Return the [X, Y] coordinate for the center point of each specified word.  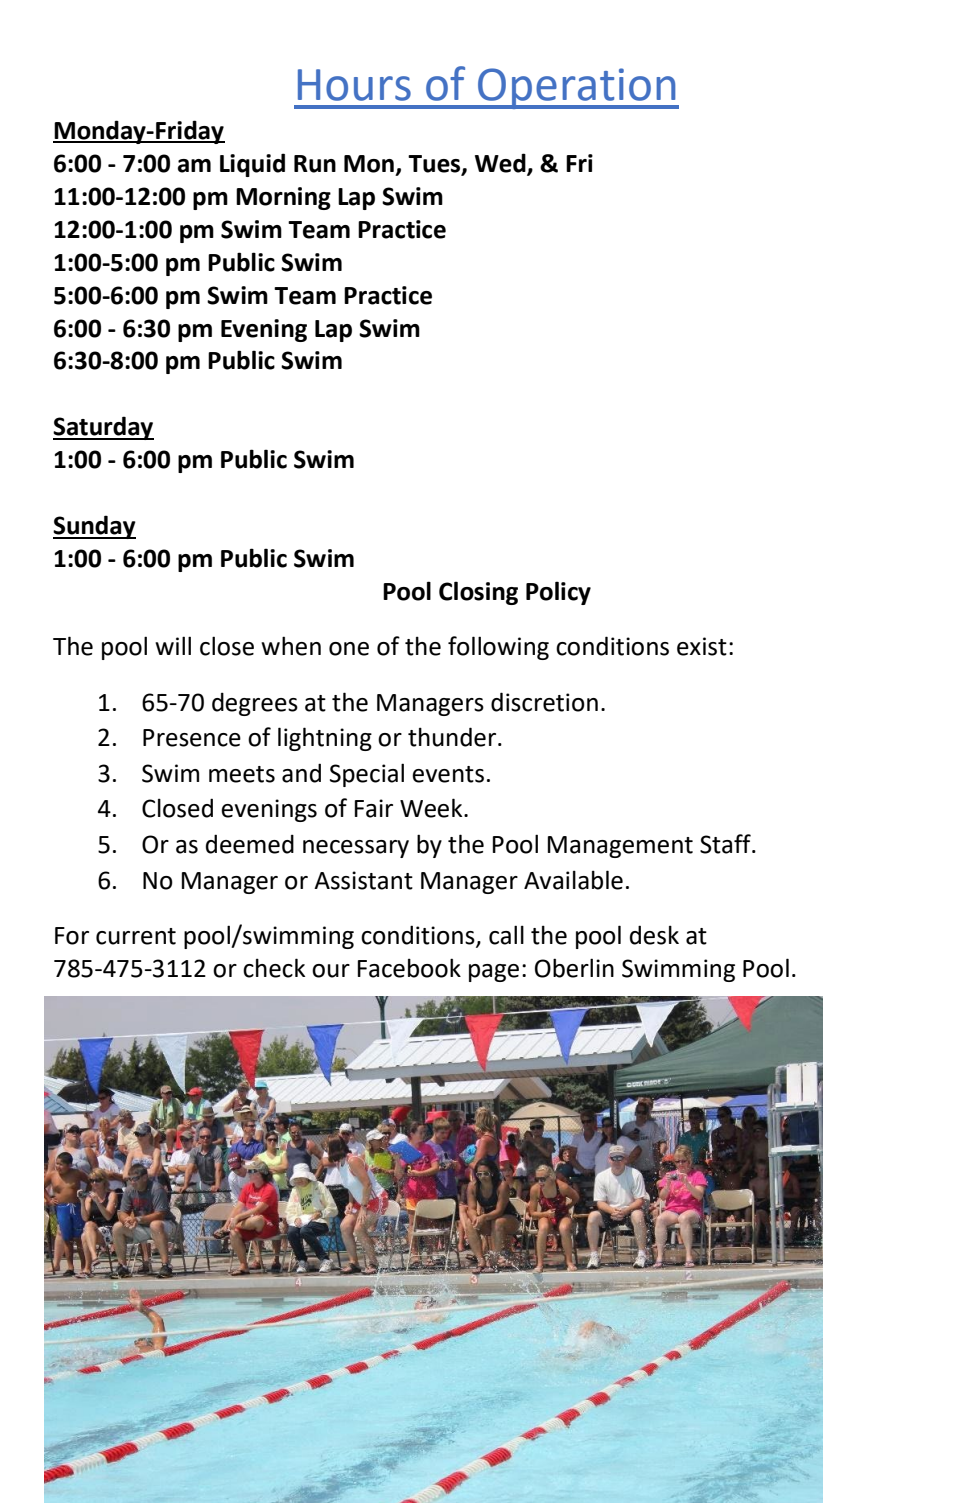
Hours [354, 85]
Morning [283, 198]
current [136, 936]
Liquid [252, 165]
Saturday [103, 428]
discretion [544, 702]
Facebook [409, 968]
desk [654, 935]
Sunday [94, 527]
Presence [192, 738]
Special [367, 775]
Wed [501, 163]
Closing [478, 593]
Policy [558, 593]
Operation [577, 88]
